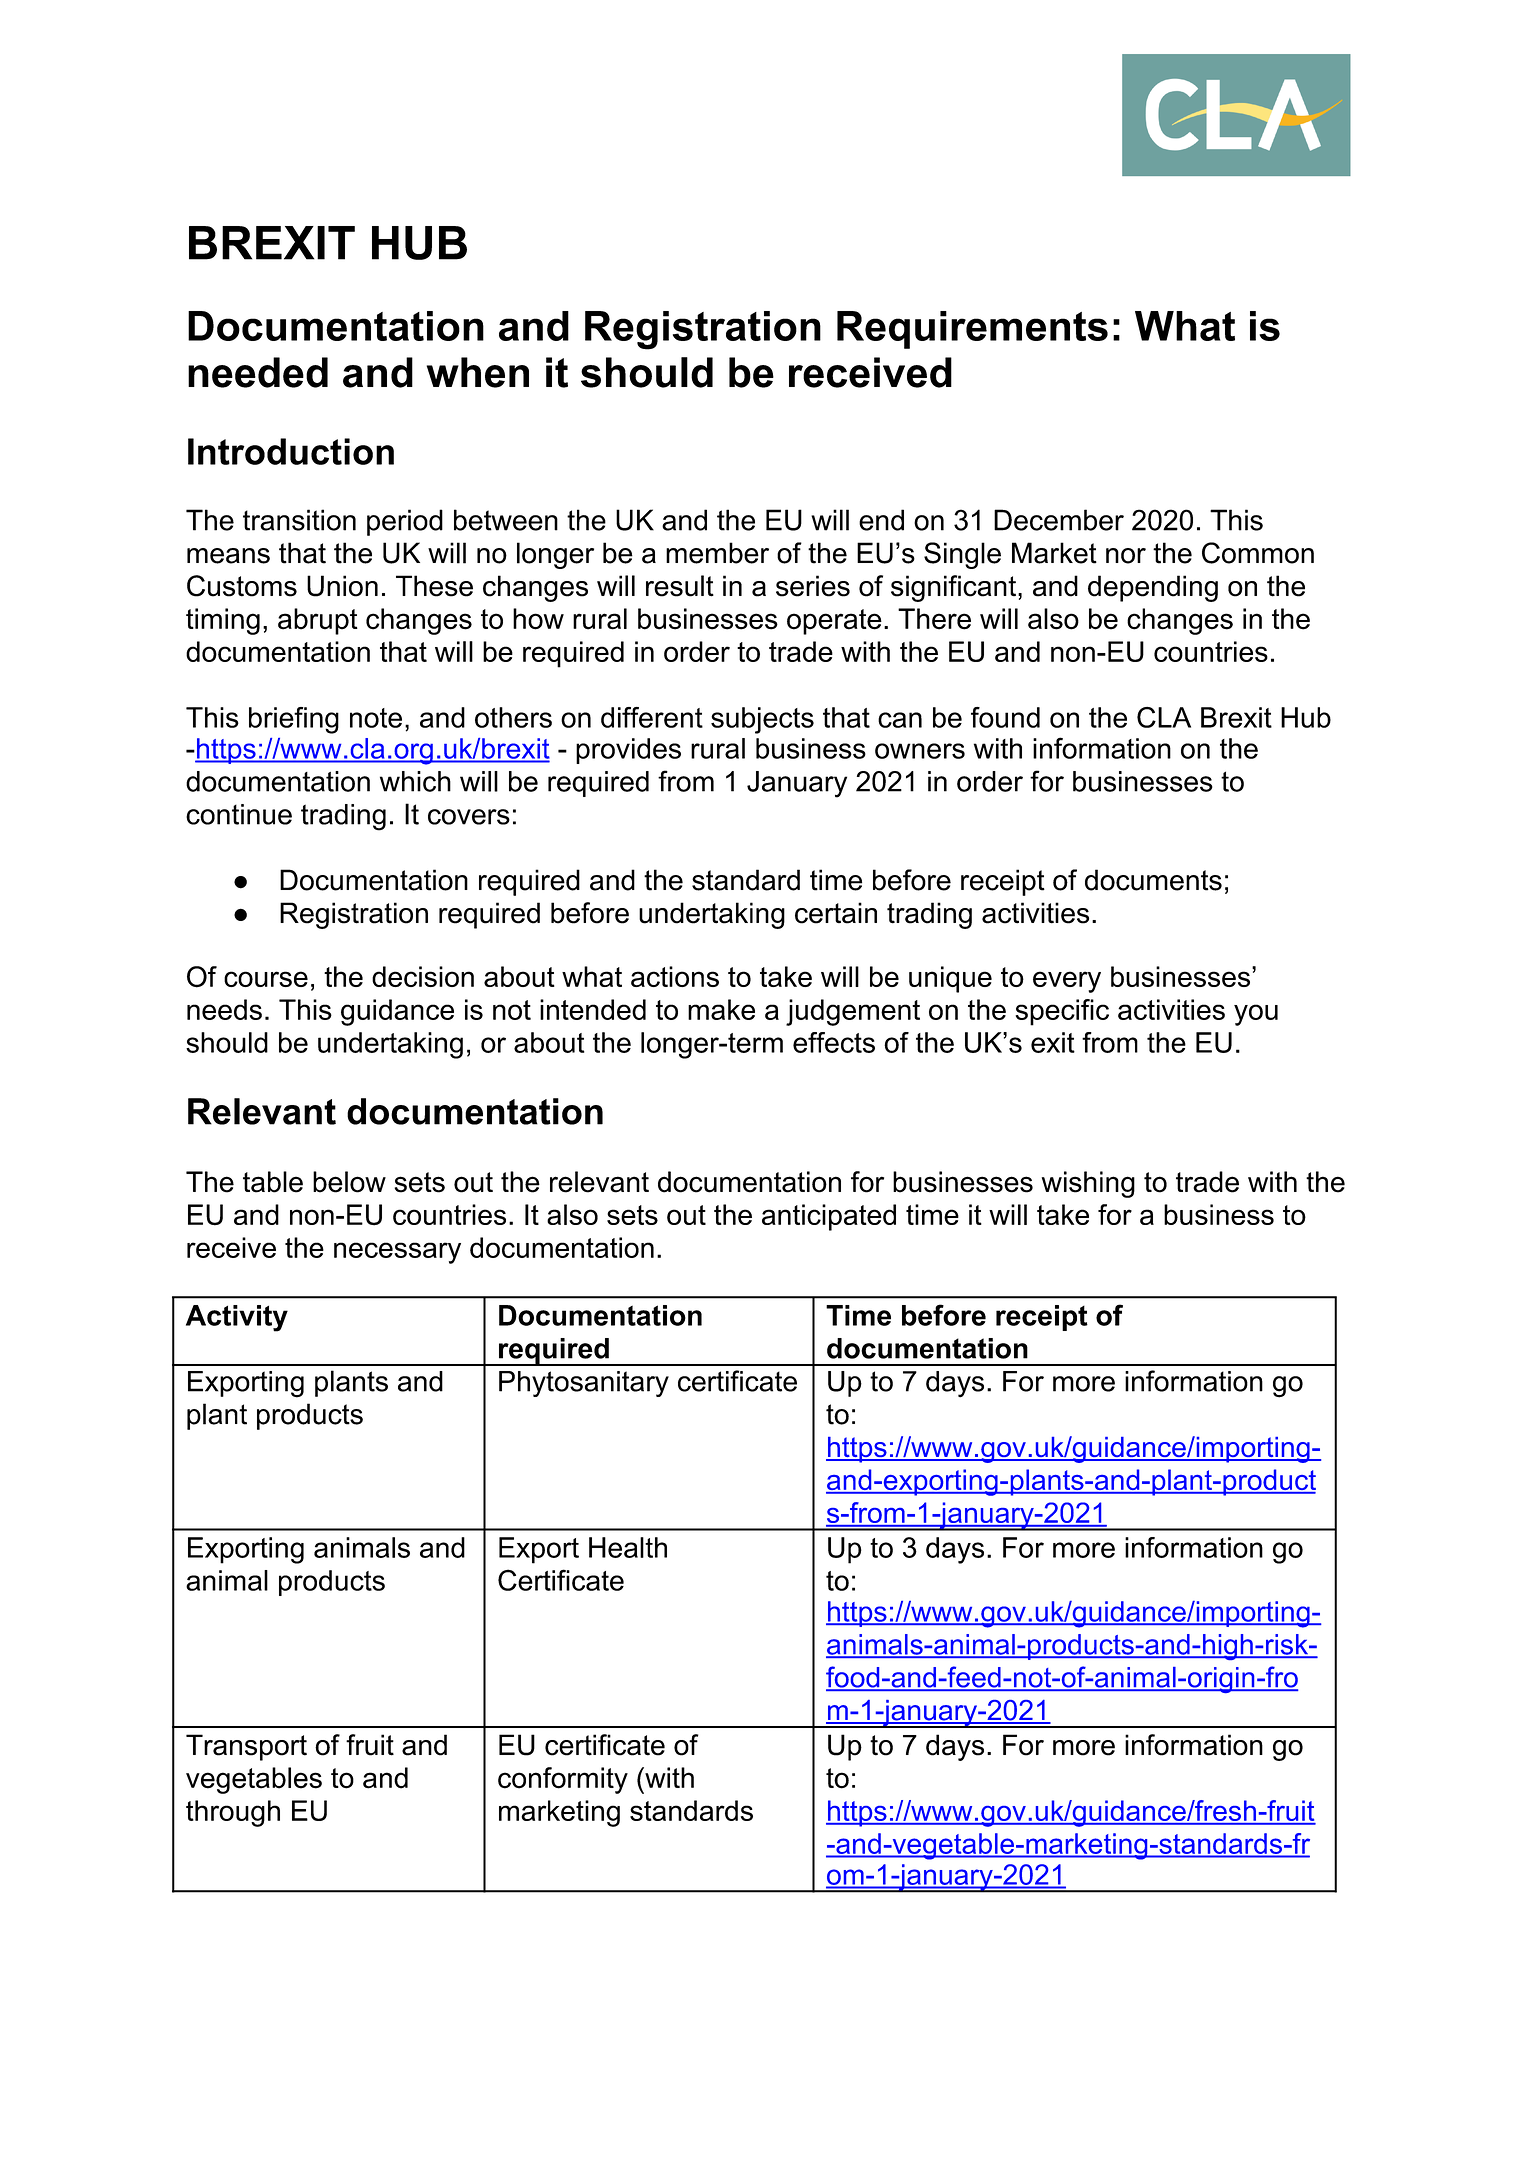  I want to click on wishing, so click(1088, 1184).
